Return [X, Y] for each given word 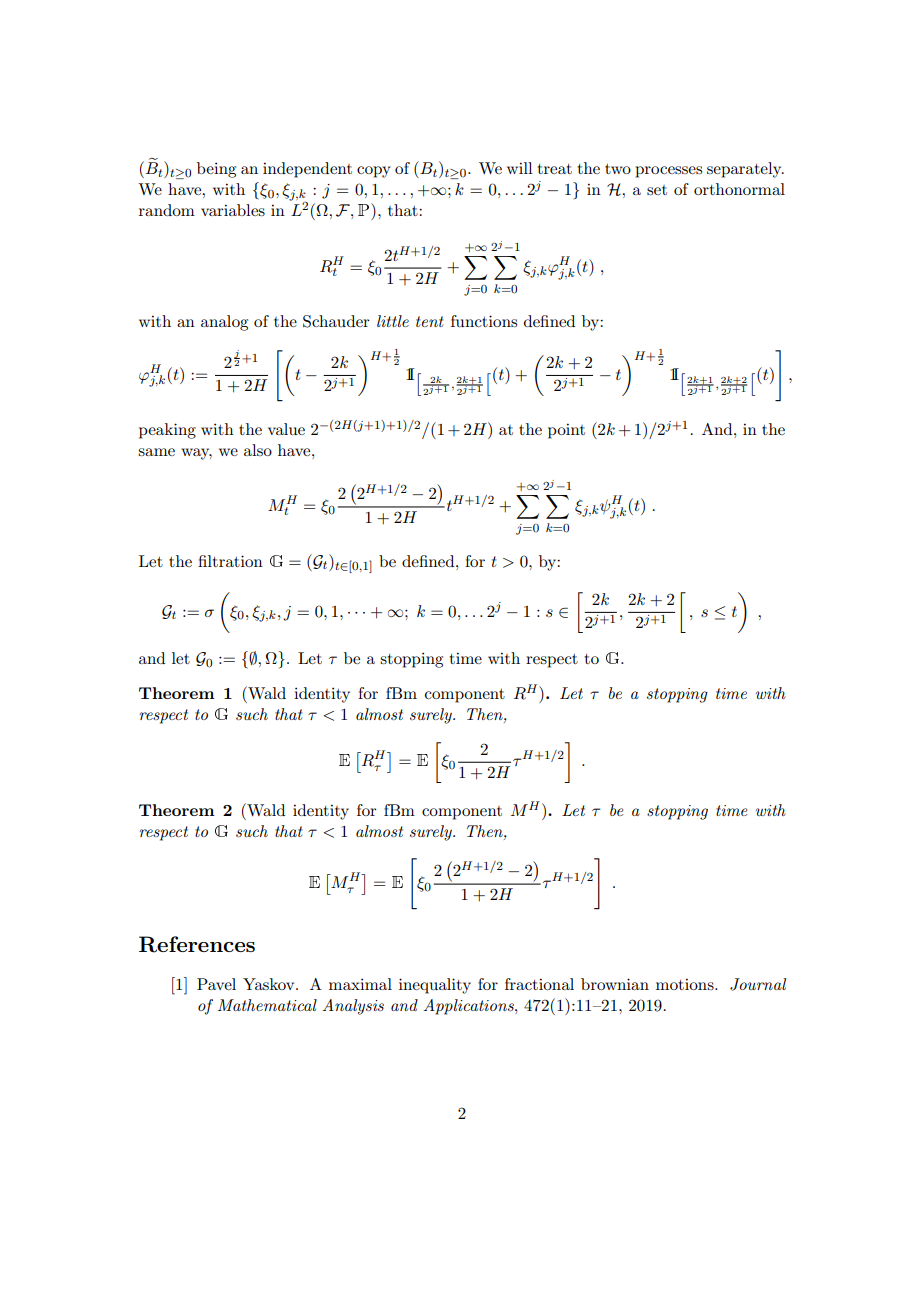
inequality [435, 986]
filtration [230, 561]
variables [233, 210]
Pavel [216, 984]
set [657, 190]
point [566, 431]
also [258, 450]
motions [686, 984]
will [520, 168]
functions [484, 321]
